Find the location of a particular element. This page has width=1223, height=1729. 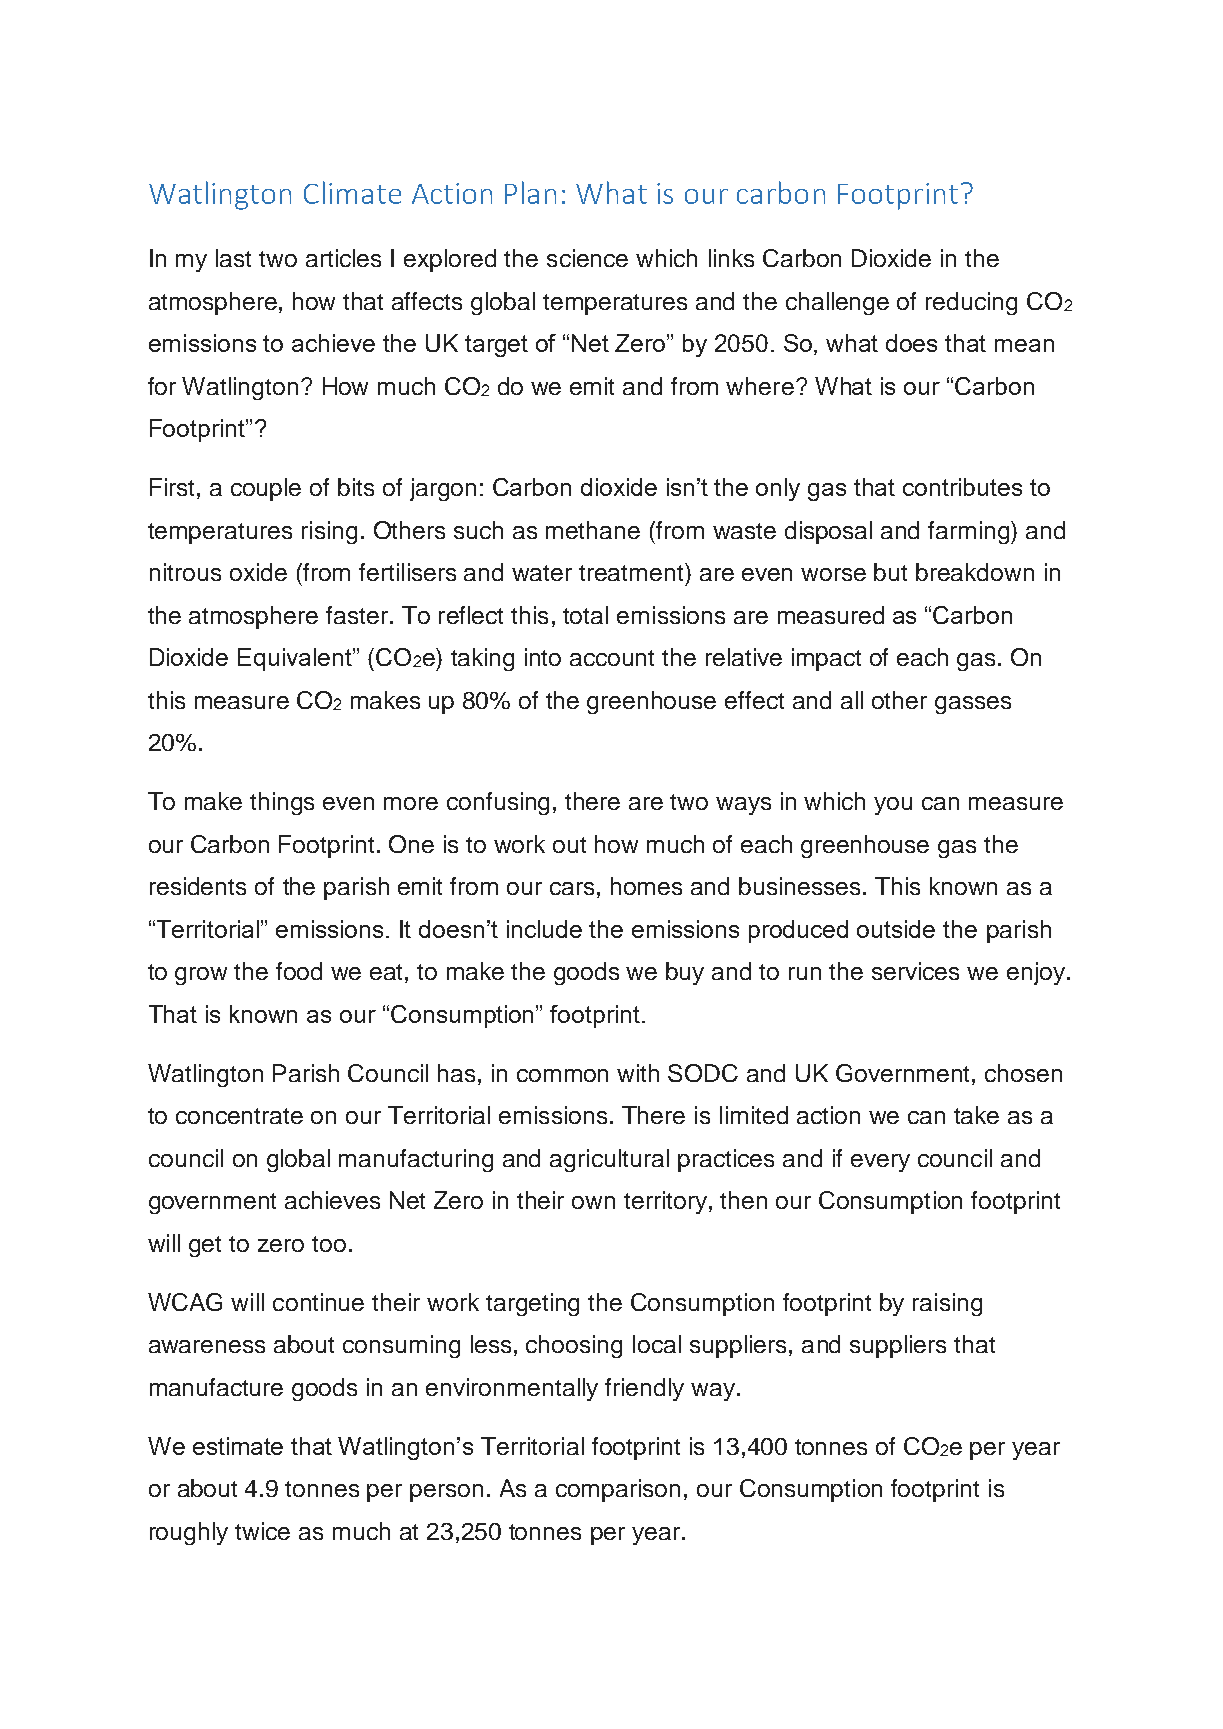

comparison is located at coordinates (618, 1490).
